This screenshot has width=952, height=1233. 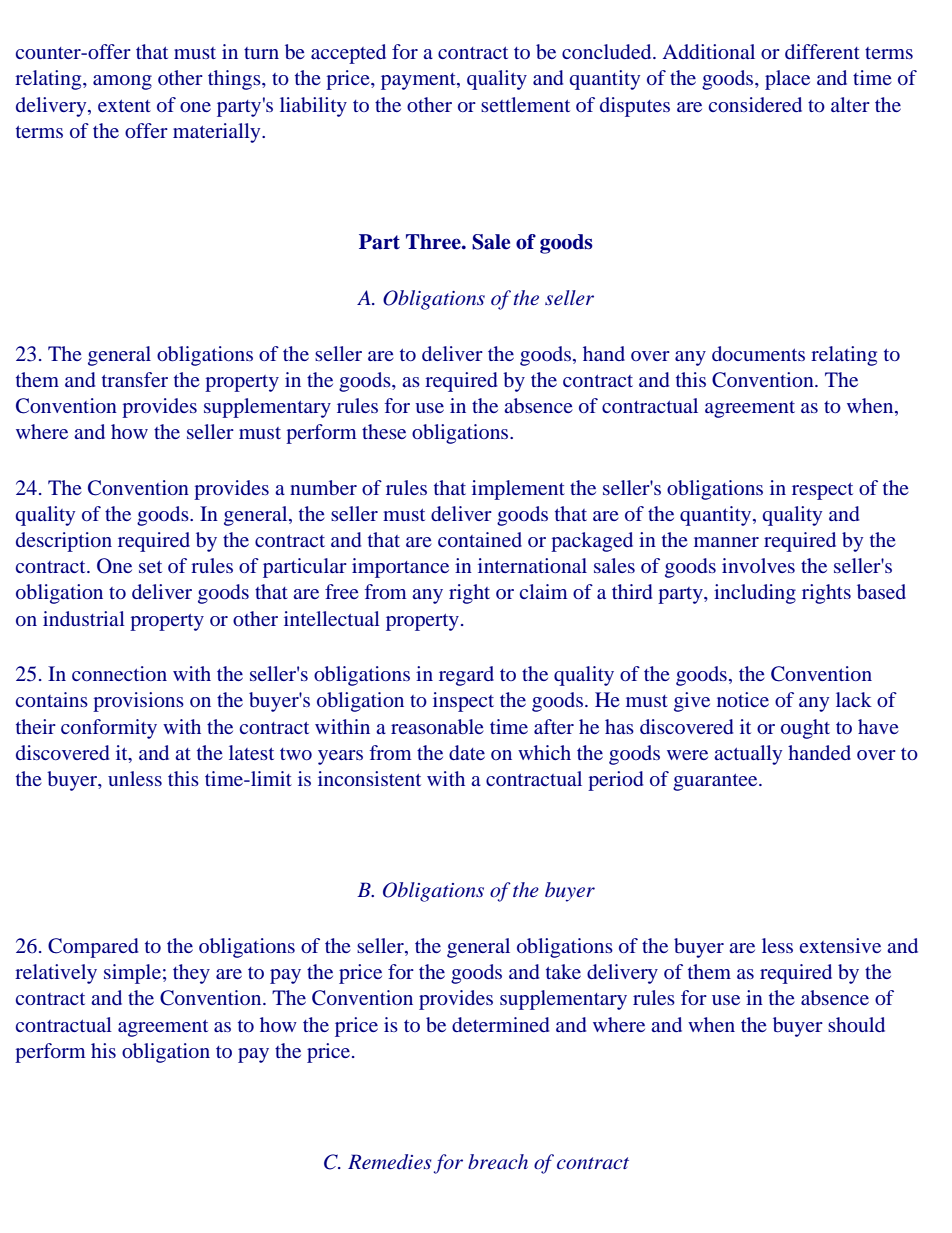 What do you see at coordinates (840, 945) in the screenshot?
I see `extensive` at bounding box center [840, 945].
